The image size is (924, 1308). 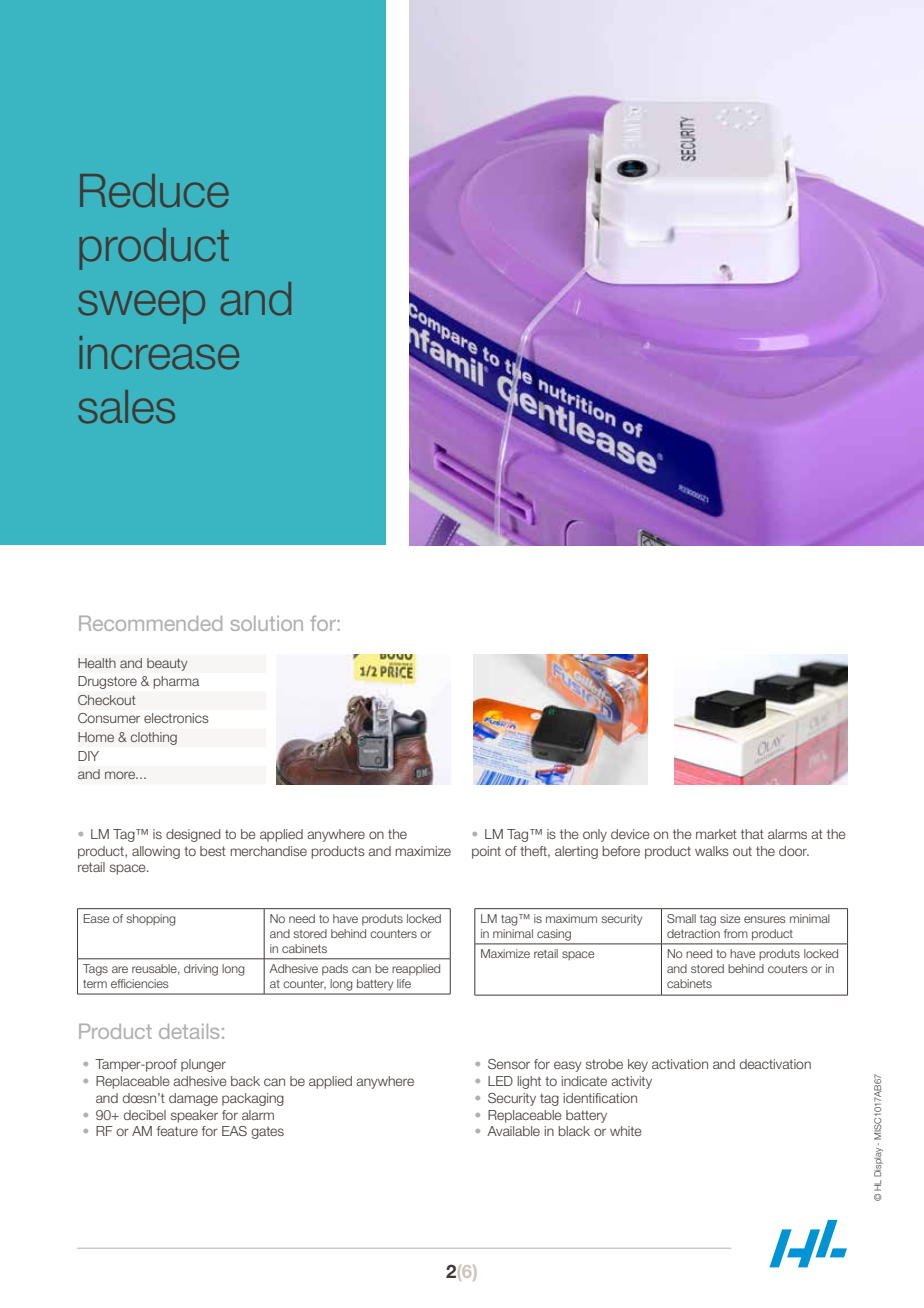 I want to click on clothing, so click(x=153, y=738).
